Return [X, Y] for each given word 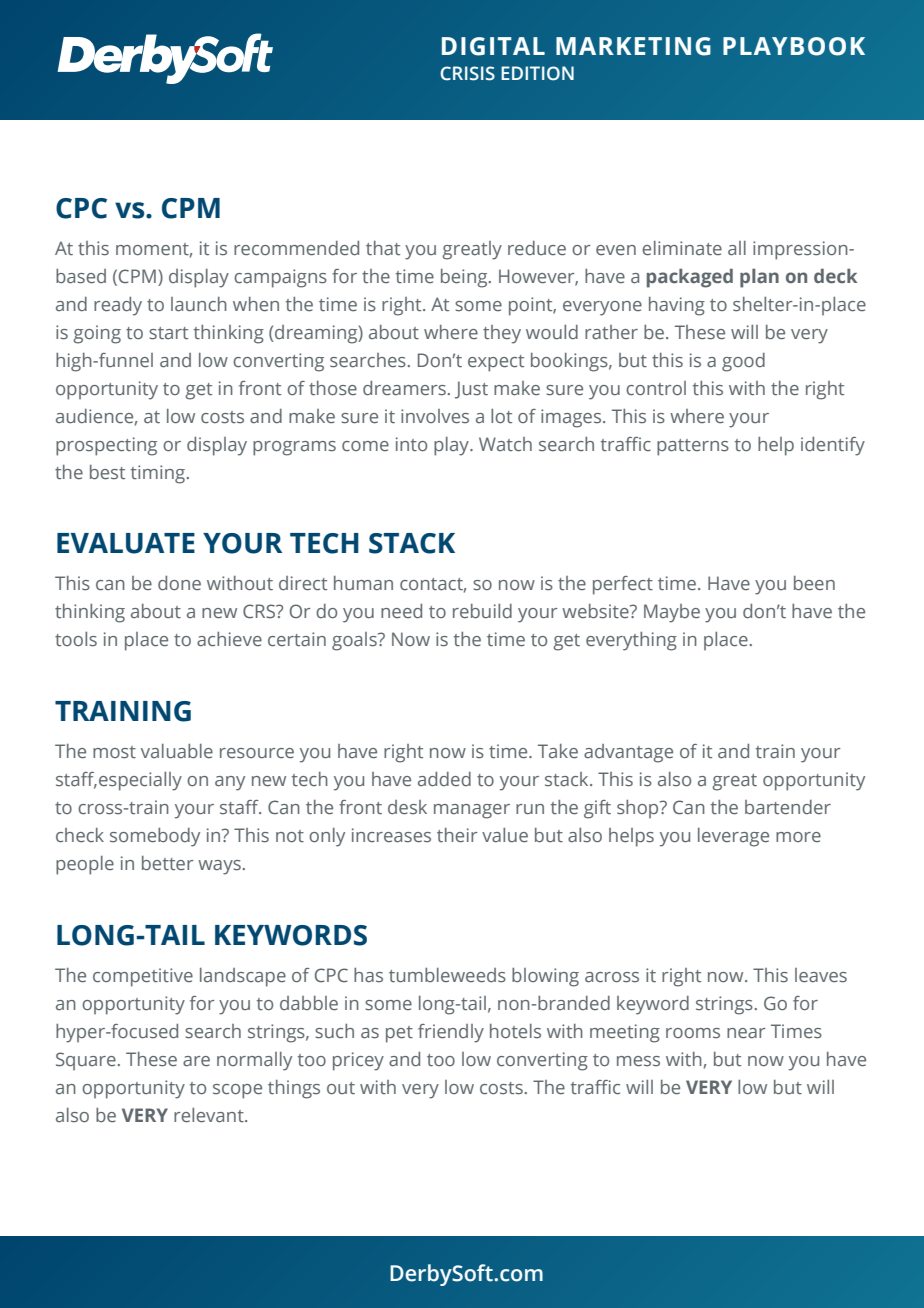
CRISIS [467, 73]
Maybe [672, 613]
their [457, 835]
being [465, 278]
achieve [229, 639]
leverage [733, 837]
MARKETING [633, 46]
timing [159, 474]
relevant [210, 1115]
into [411, 444]
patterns [693, 447]
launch [199, 304]
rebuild [482, 611]
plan [759, 278]
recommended [296, 248]
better [168, 863]
